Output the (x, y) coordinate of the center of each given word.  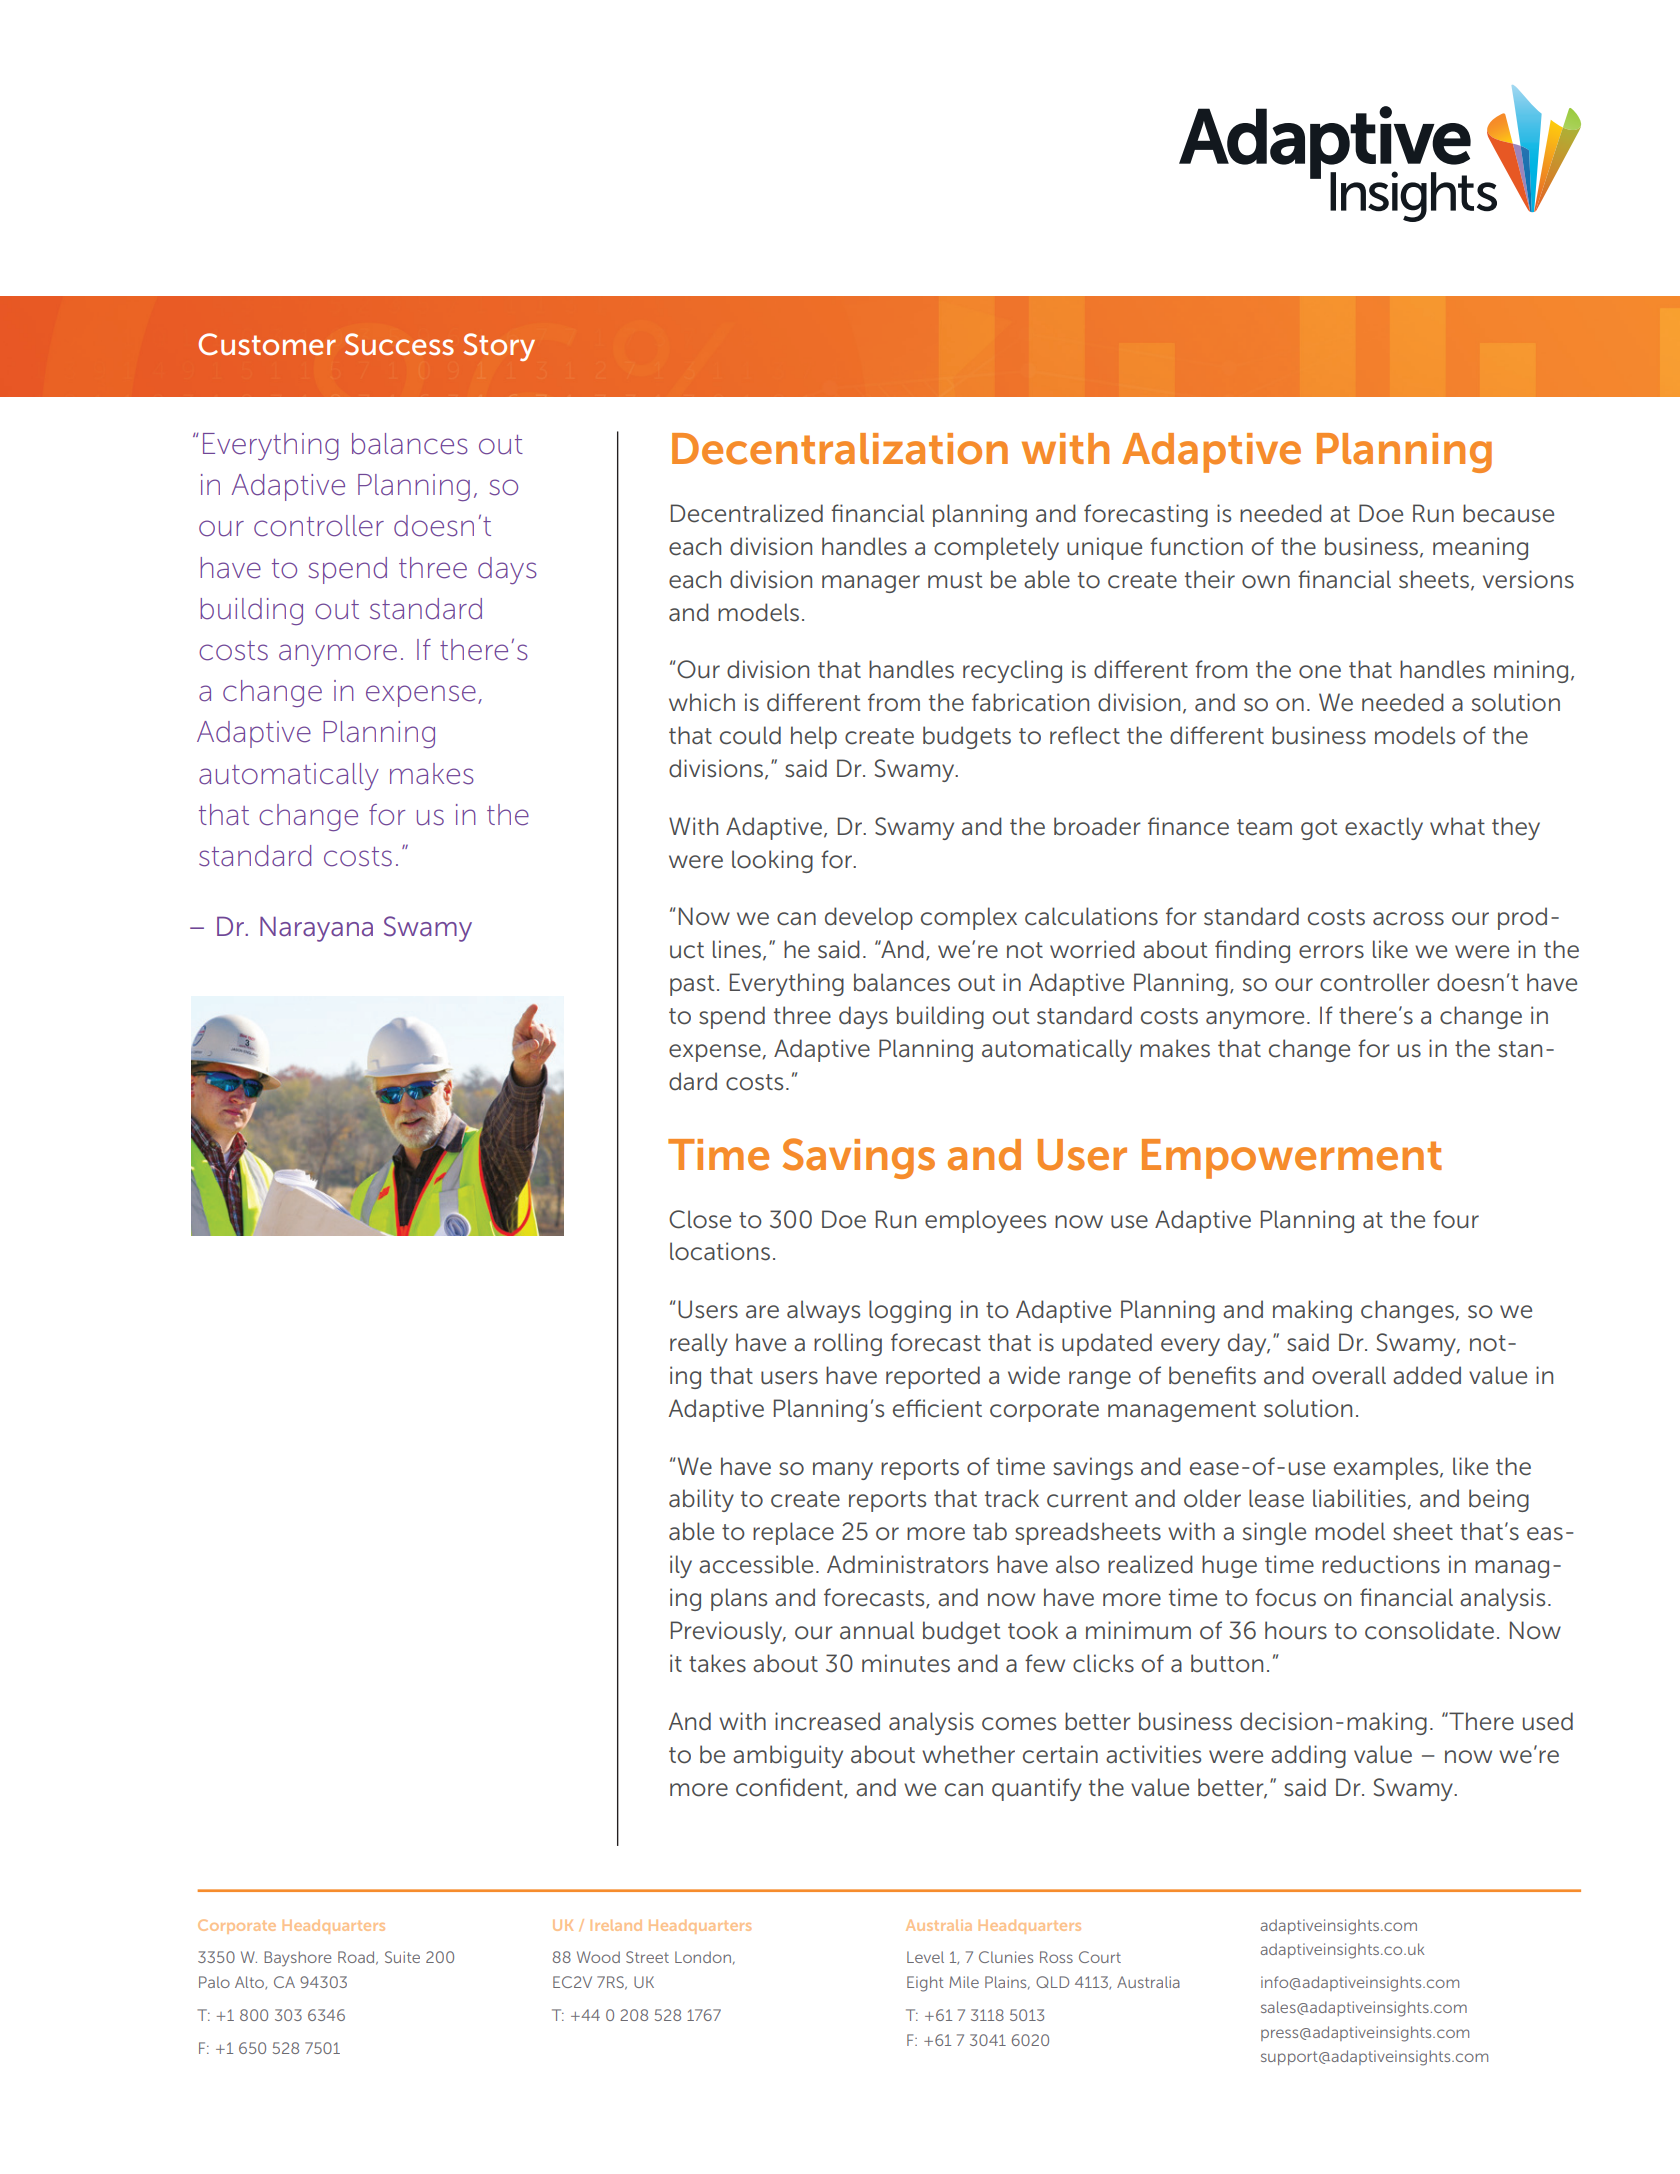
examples (1387, 1468)
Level (925, 1957)
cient (955, 1408)
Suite (402, 1957)
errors (1331, 952)
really (699, 1344)
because (1508, 513)
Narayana (316, 929)
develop (869, 918)
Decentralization (840, 449)
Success (399, 344)
